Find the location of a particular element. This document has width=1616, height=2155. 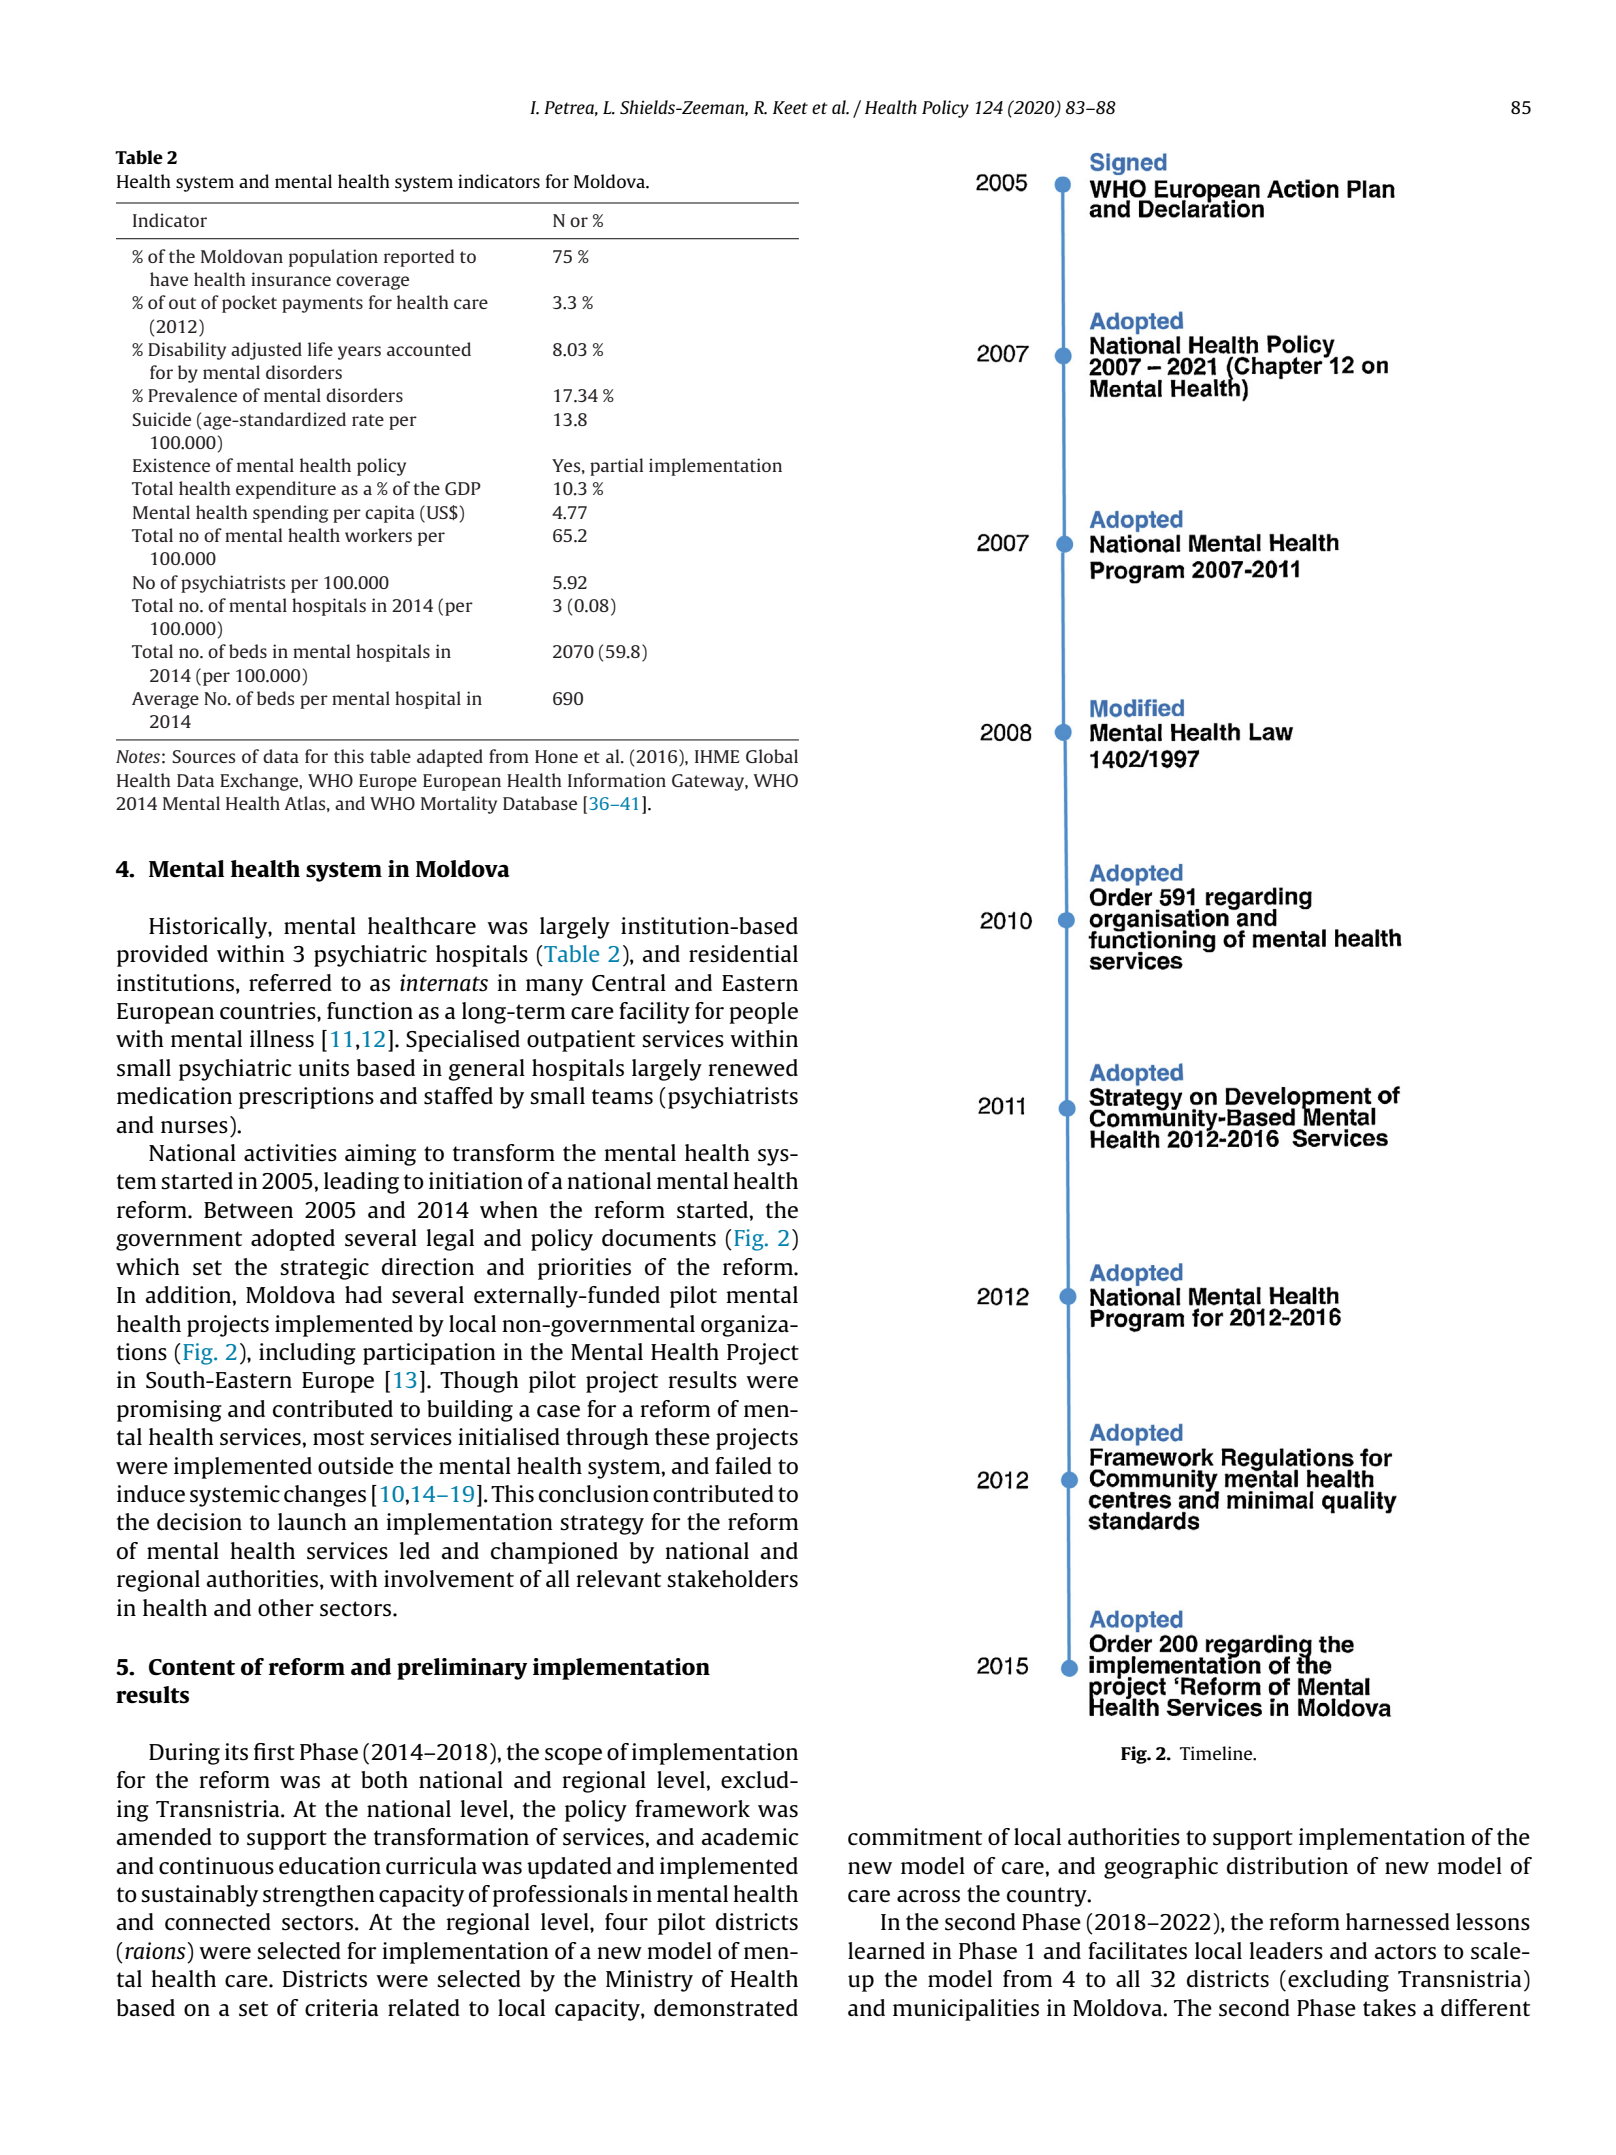

renewed is located at coordinates (753, 1068).
